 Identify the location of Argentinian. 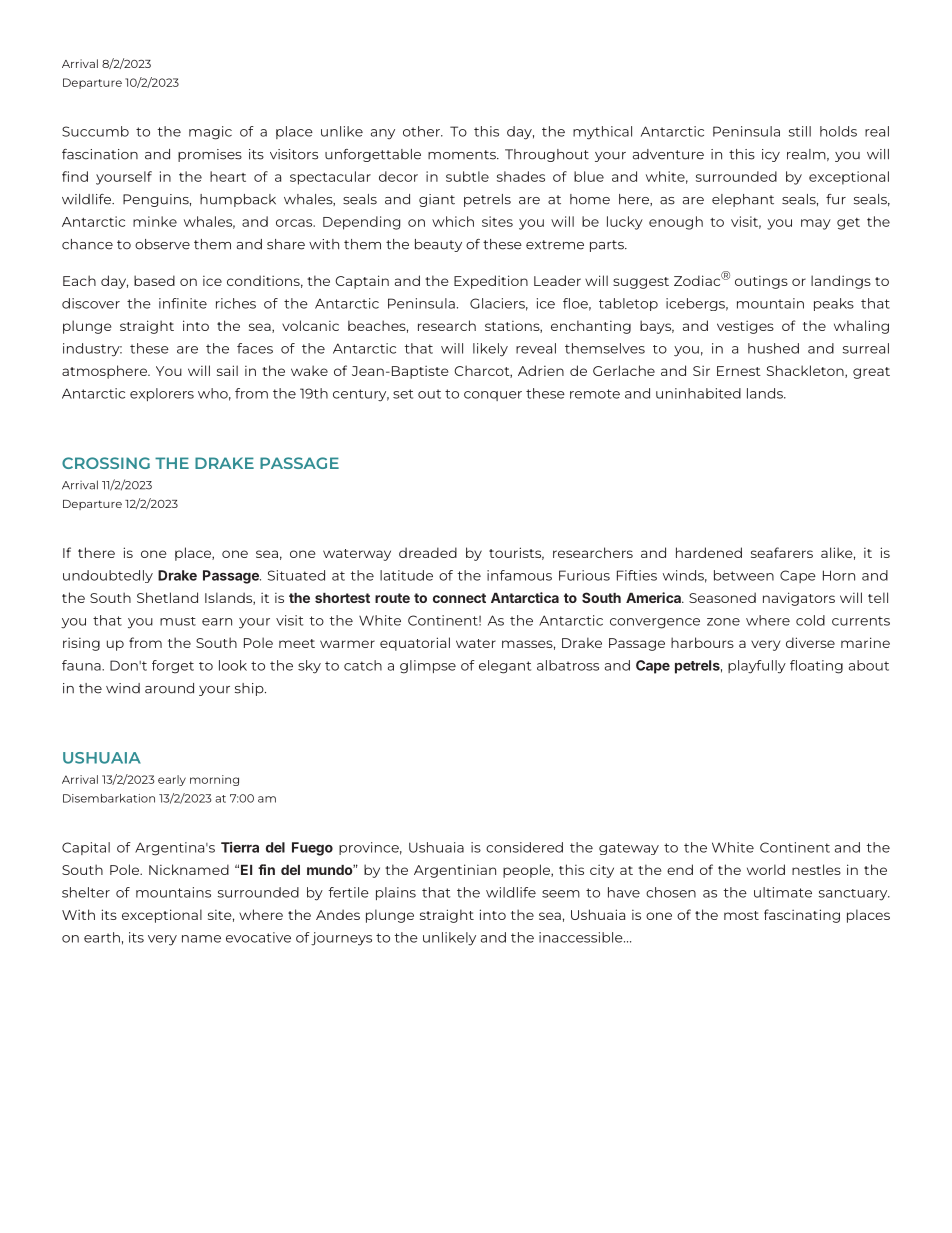
(455, 871).
